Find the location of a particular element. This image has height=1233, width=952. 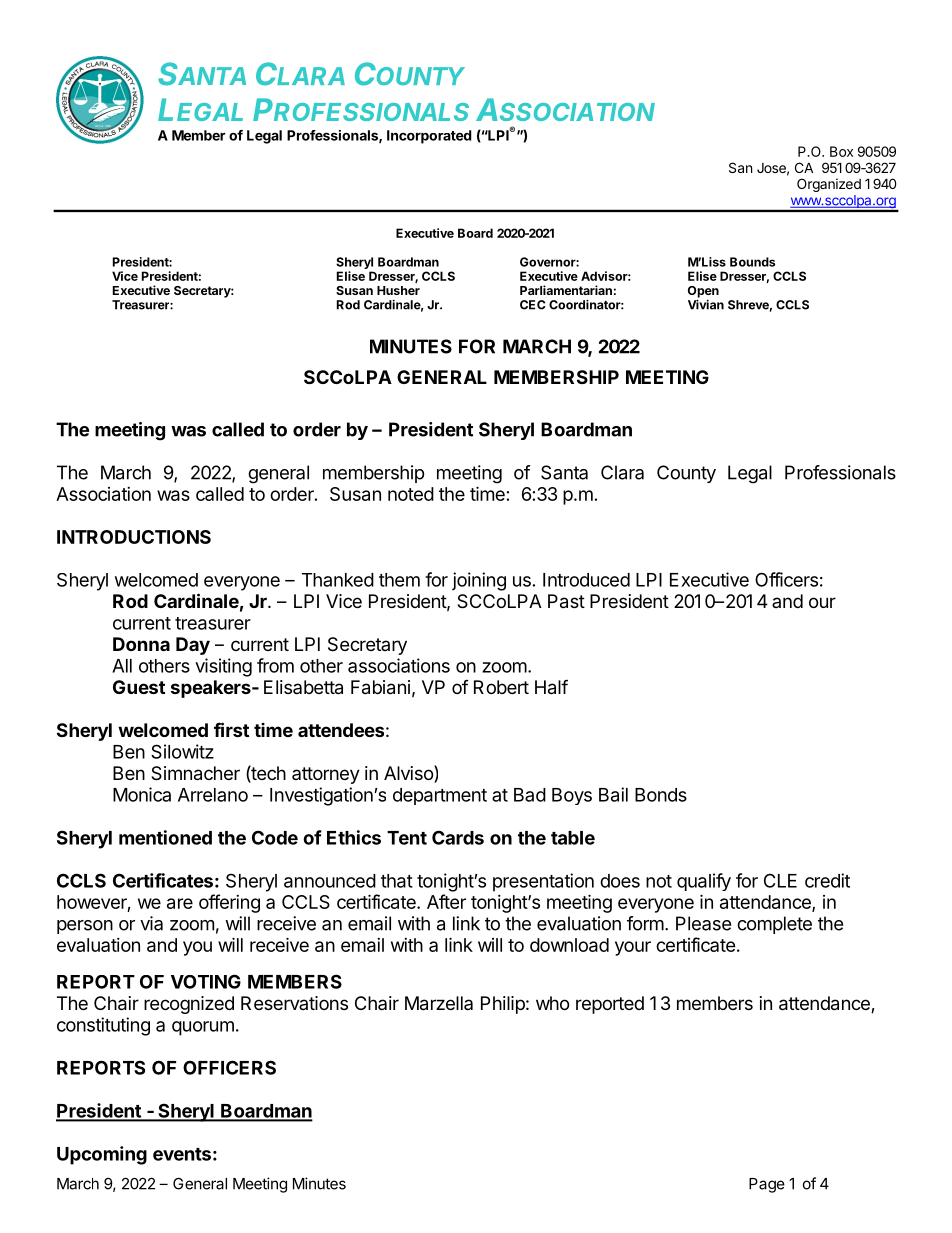

Robert is located at coordinates (501, 687).
